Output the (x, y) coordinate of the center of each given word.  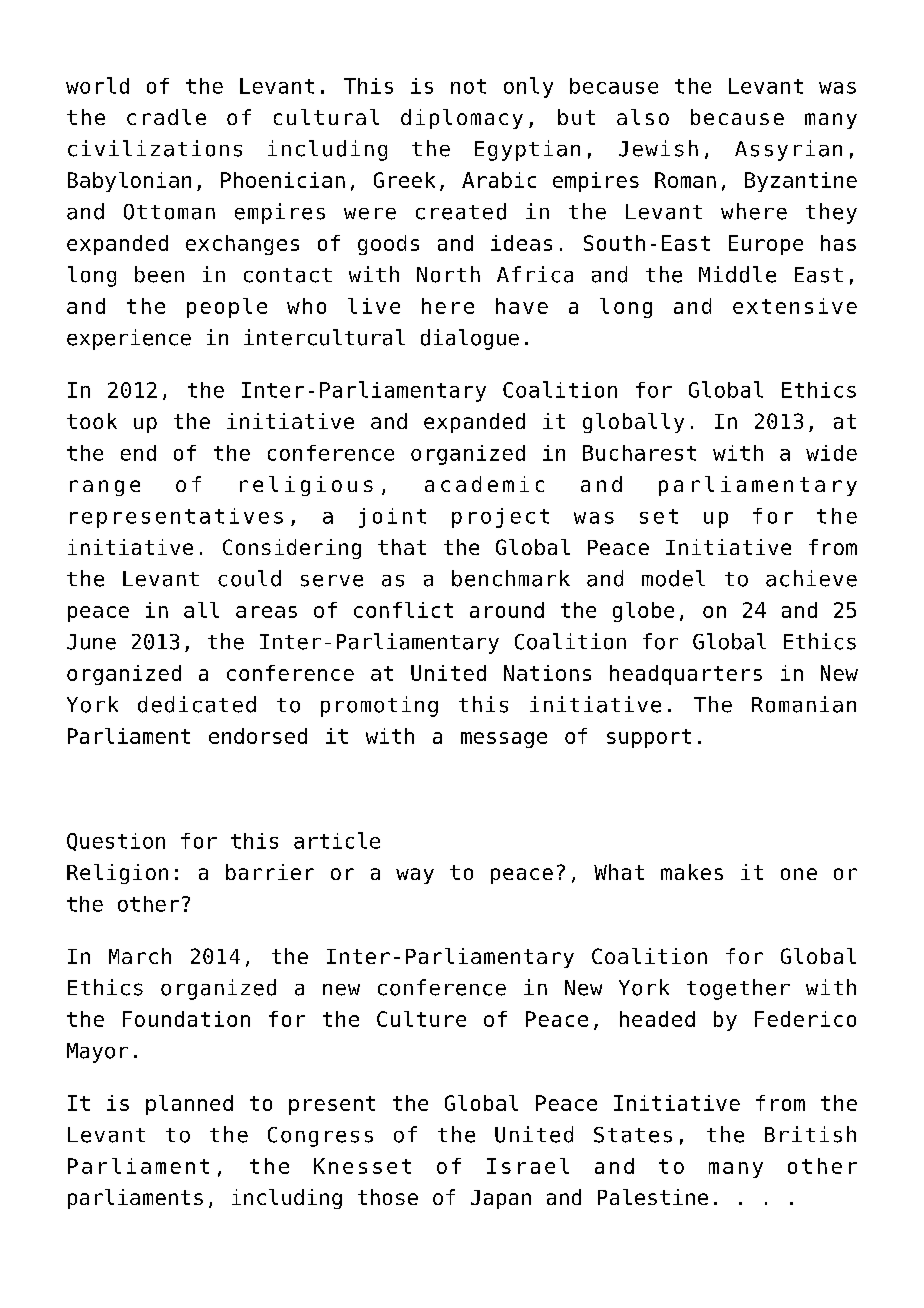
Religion (117, 874)
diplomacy (462, 119)
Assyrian (788, 150)
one (799, 874)
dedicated (197, 704)
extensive (795, 306)
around (507, 610)
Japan (501, 1199)
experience (129, 339)
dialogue (470, 339)
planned (189, 1105)
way (415, 876)
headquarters (686, 675)
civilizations (155, 148)
